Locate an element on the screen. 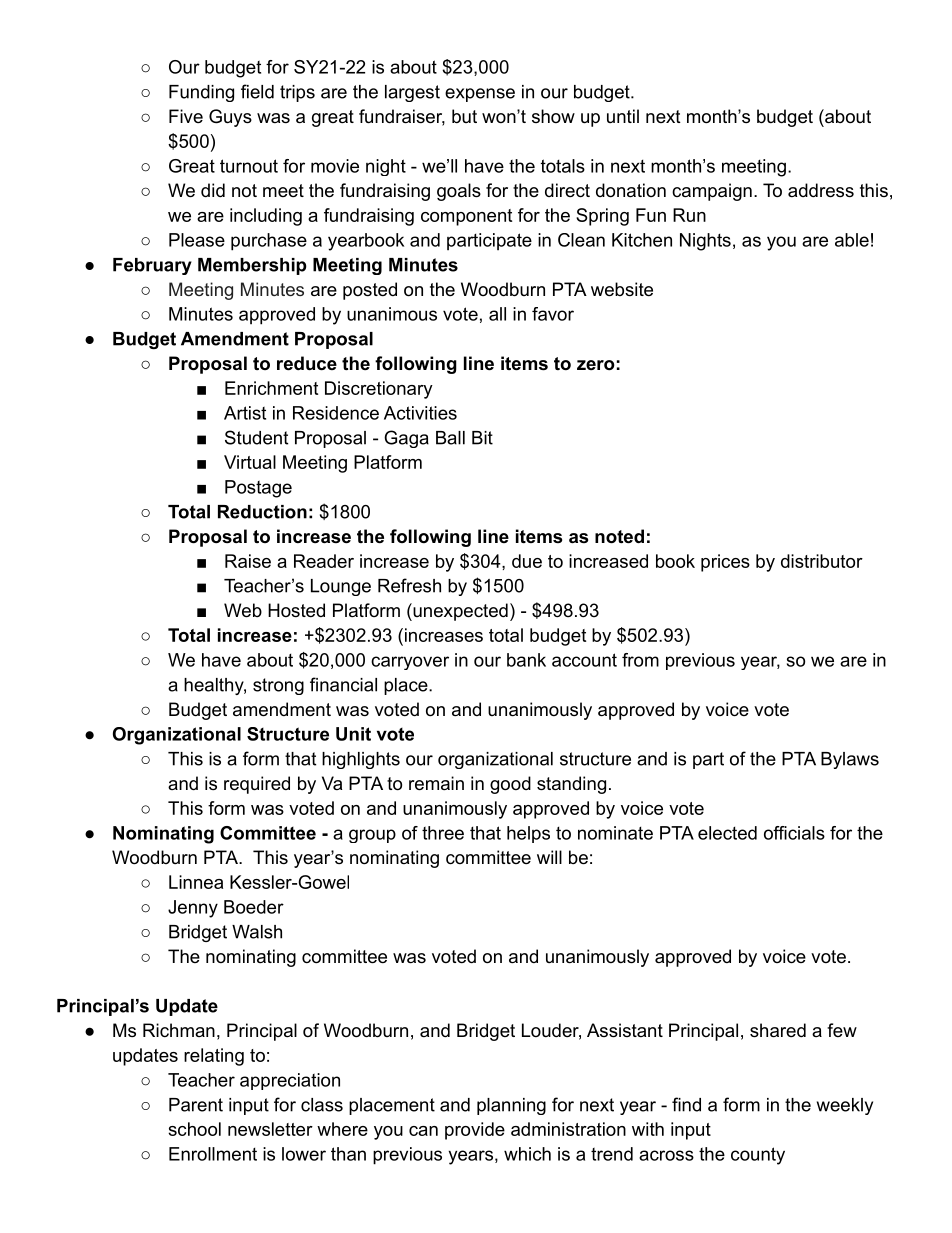 Image resolution: width=952 pixels, height=1233 pixels. planning is located at coordinates (511, 1106).
